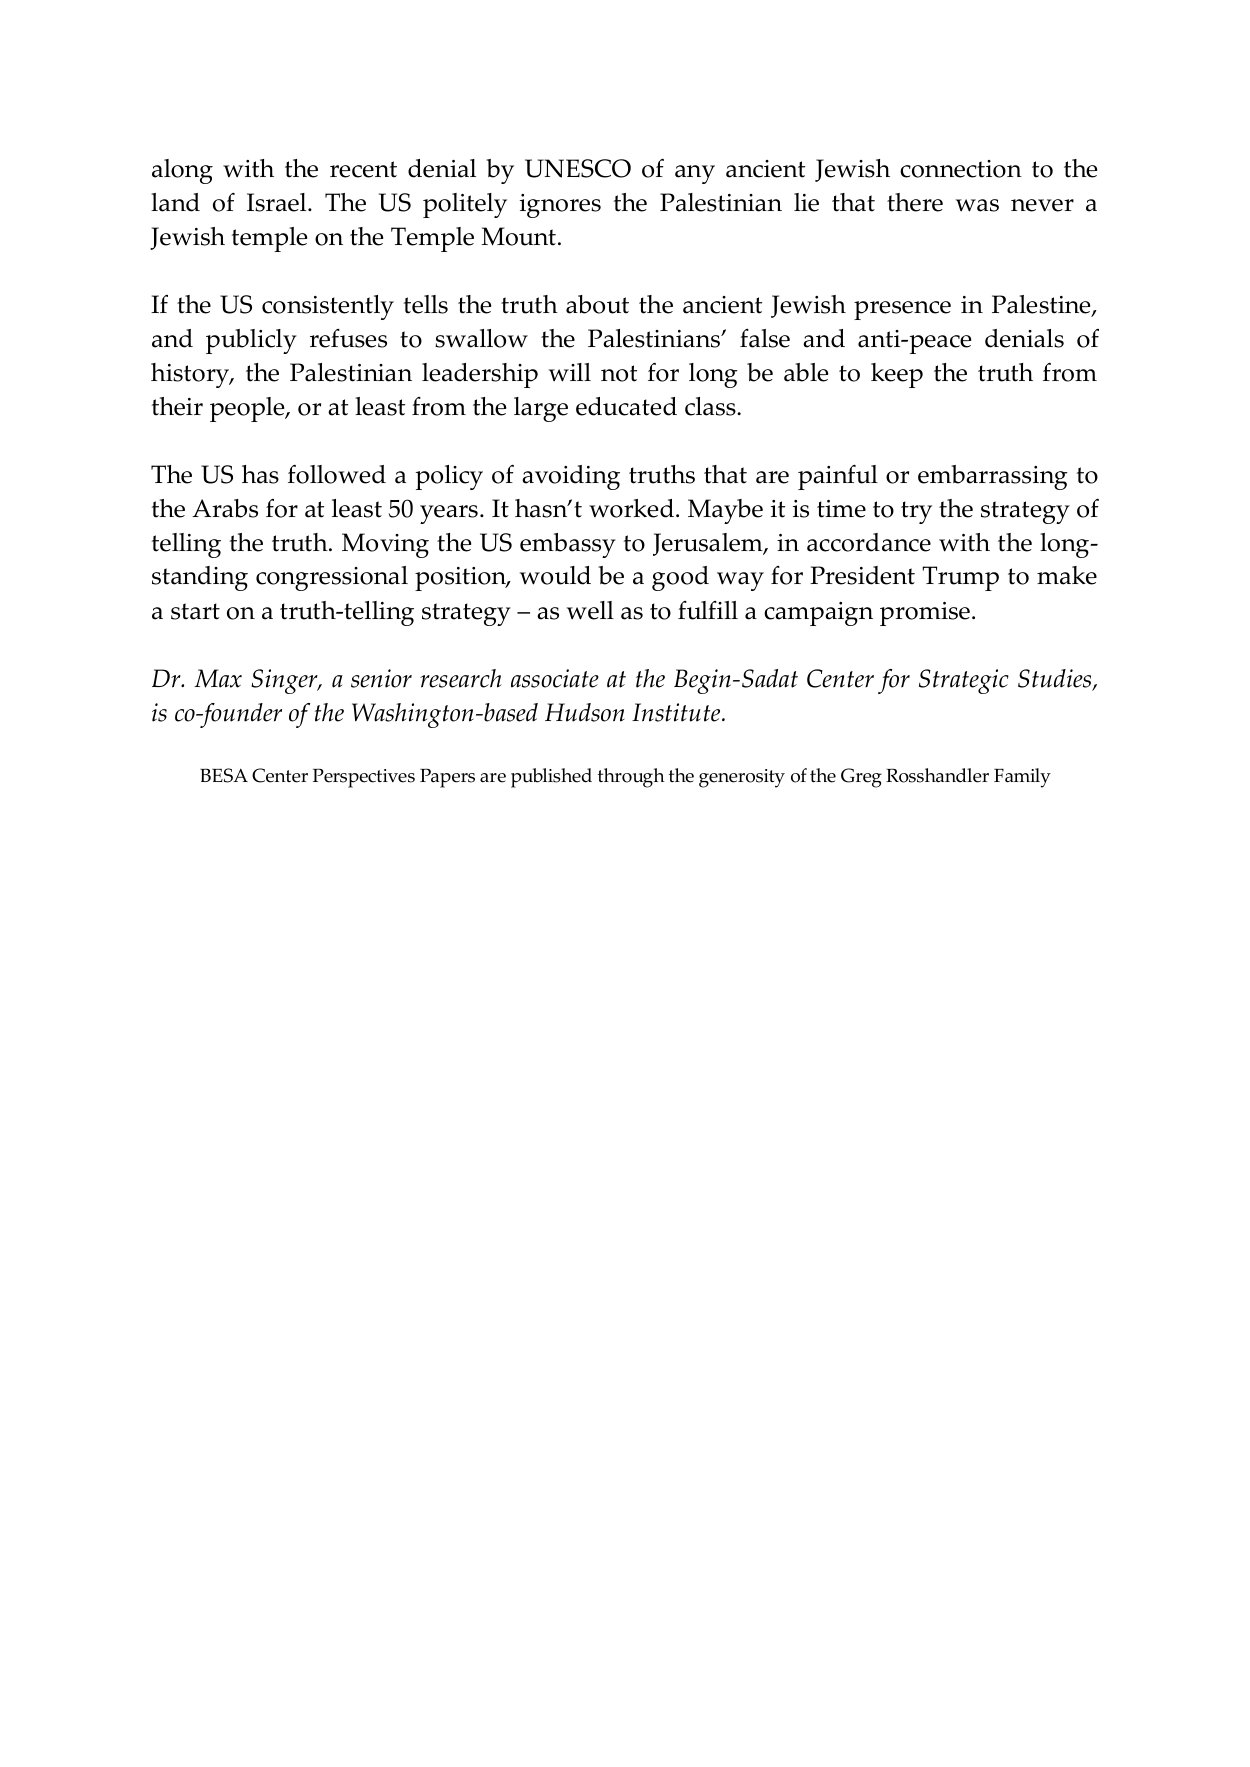 The image size is (1250, 1767). I want to click on Max, so click(218, 678).
